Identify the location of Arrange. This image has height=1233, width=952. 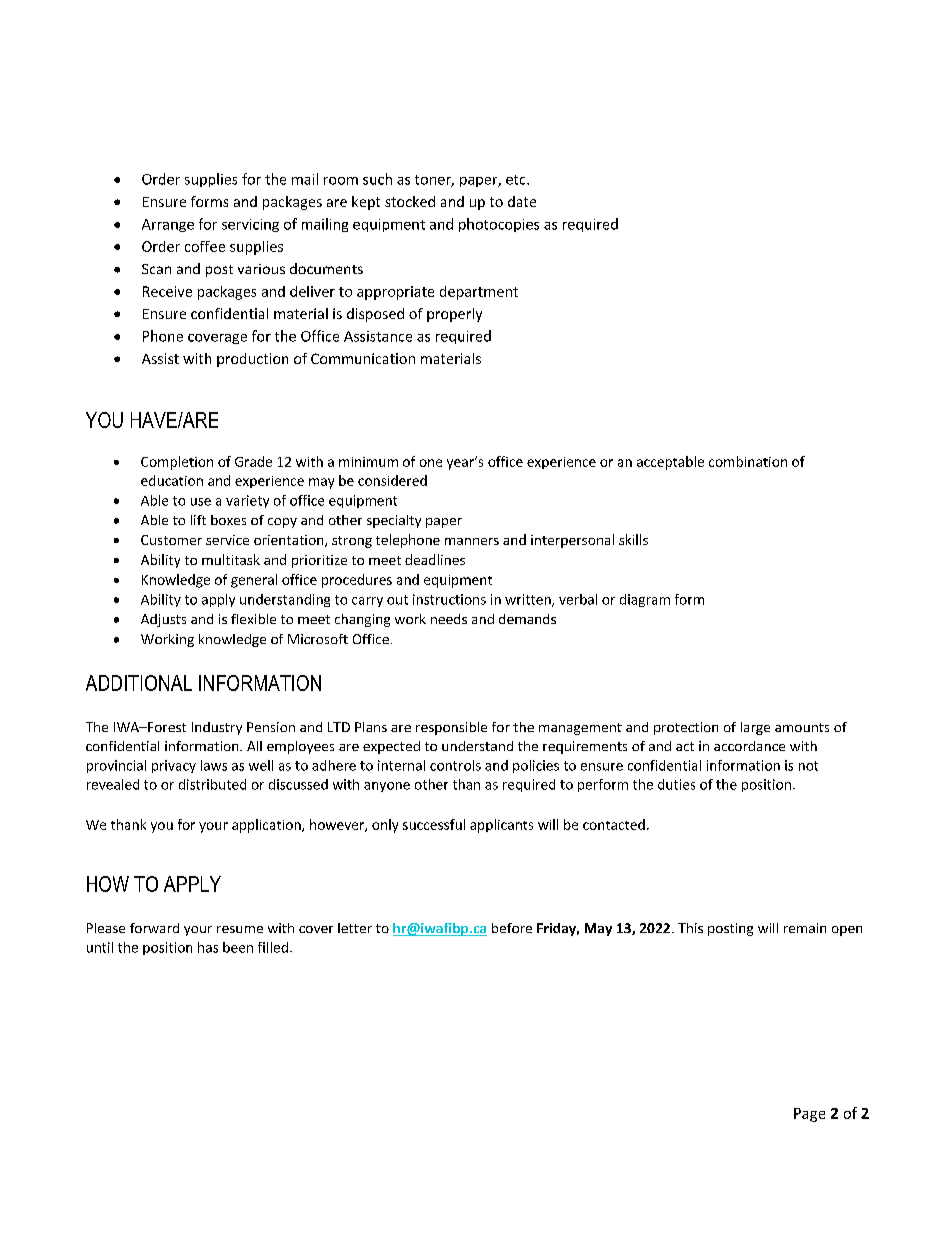
(168, 225).
